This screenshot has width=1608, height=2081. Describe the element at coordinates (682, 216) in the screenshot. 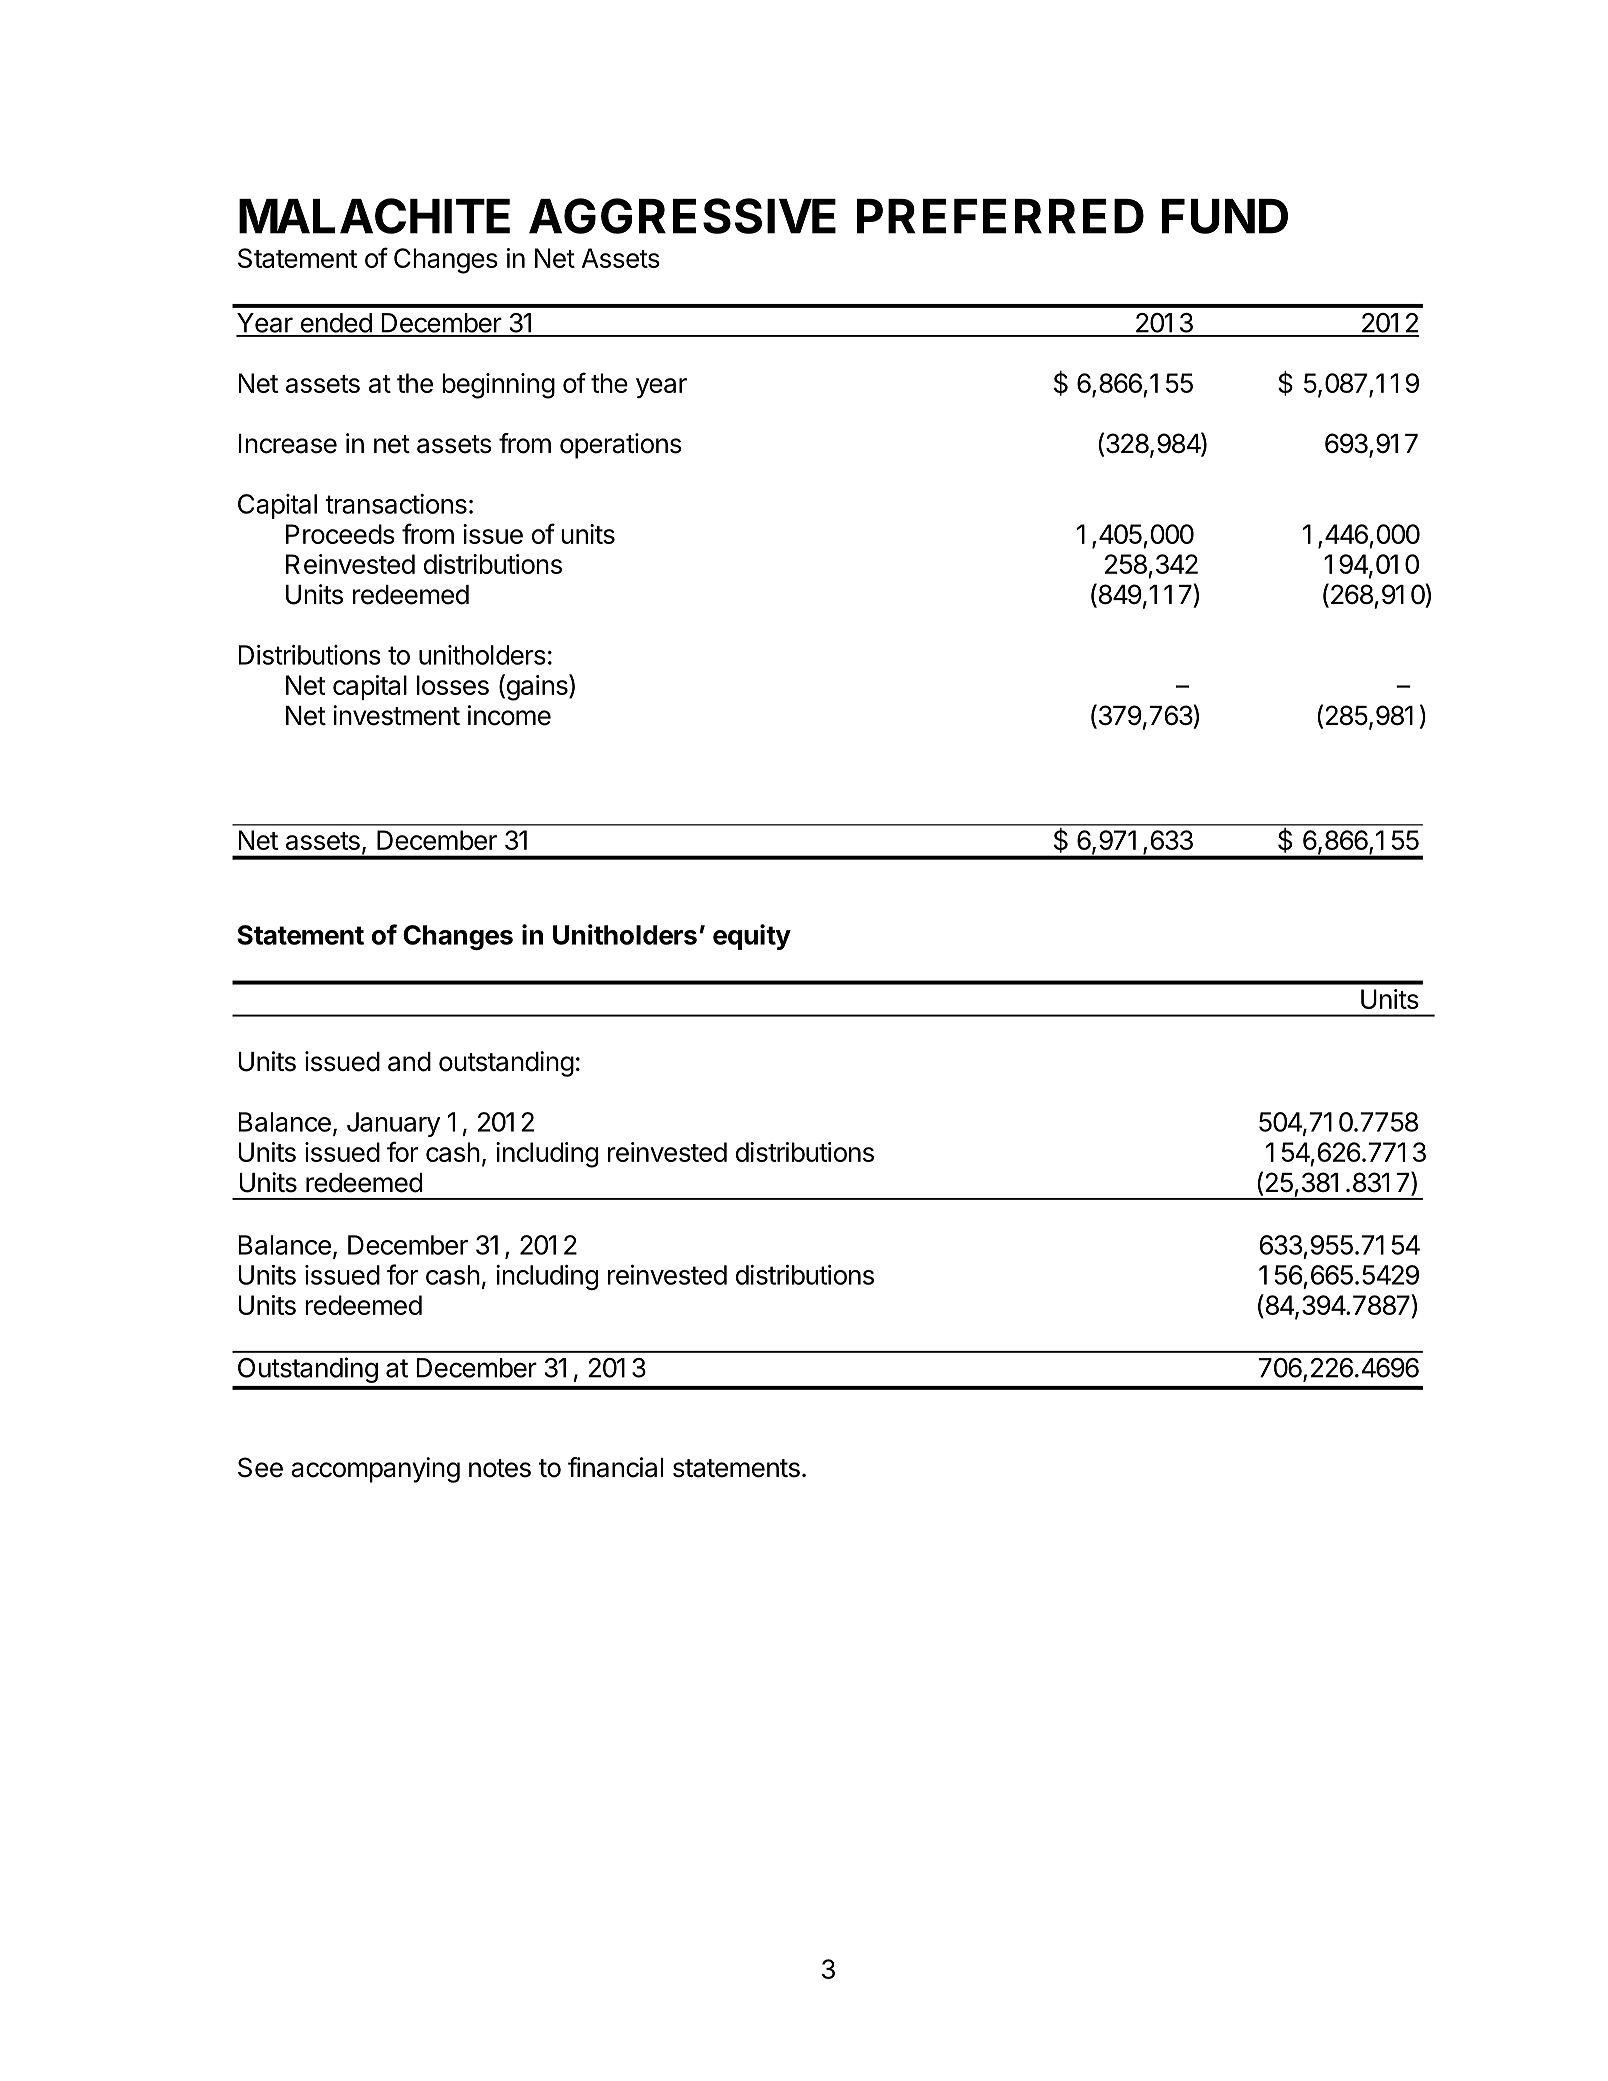

I see `AGGRESSIVE` at that location.
